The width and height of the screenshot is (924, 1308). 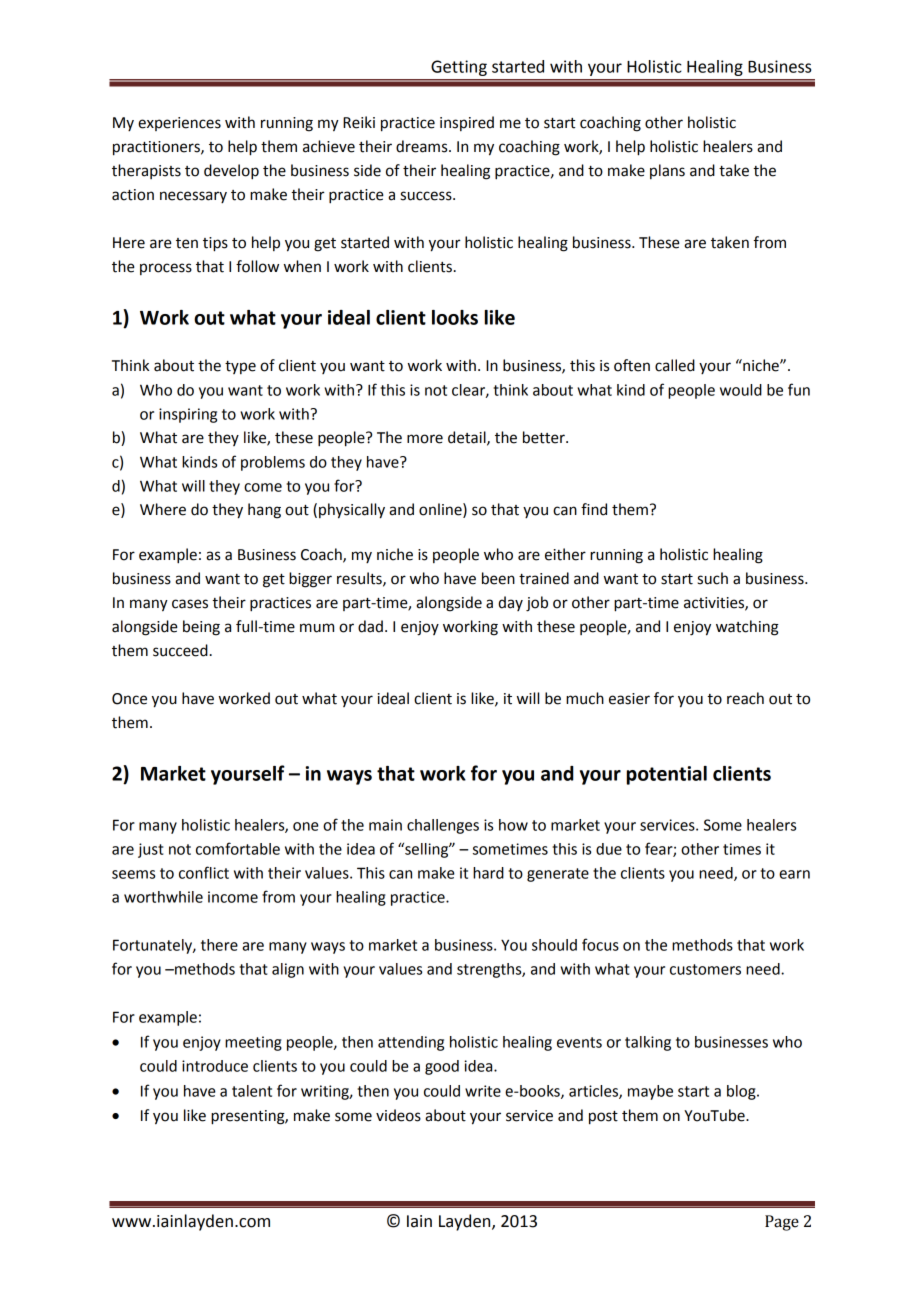 What do you see at coordinates (667, 775) in the screenshot?
I see `potential` at bounding box center [667, 775].
